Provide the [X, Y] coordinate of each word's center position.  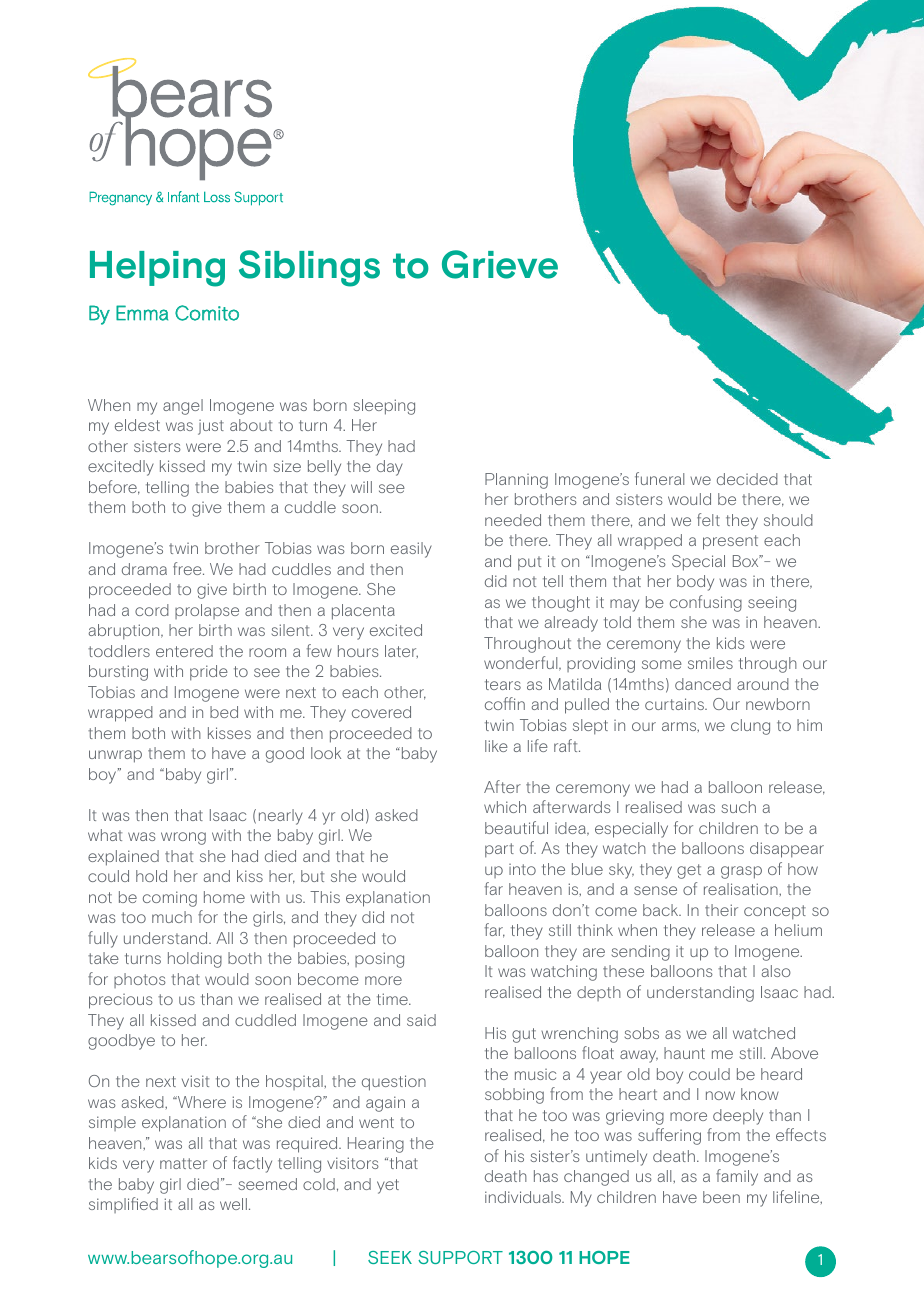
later [401, 651]
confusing [706, 603]
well [233, 1204]
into [522, 869]
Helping [157, 269]
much [172, 917]
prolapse [207, 611]
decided [747, 479]
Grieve [500, 264]
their [721, 910]
